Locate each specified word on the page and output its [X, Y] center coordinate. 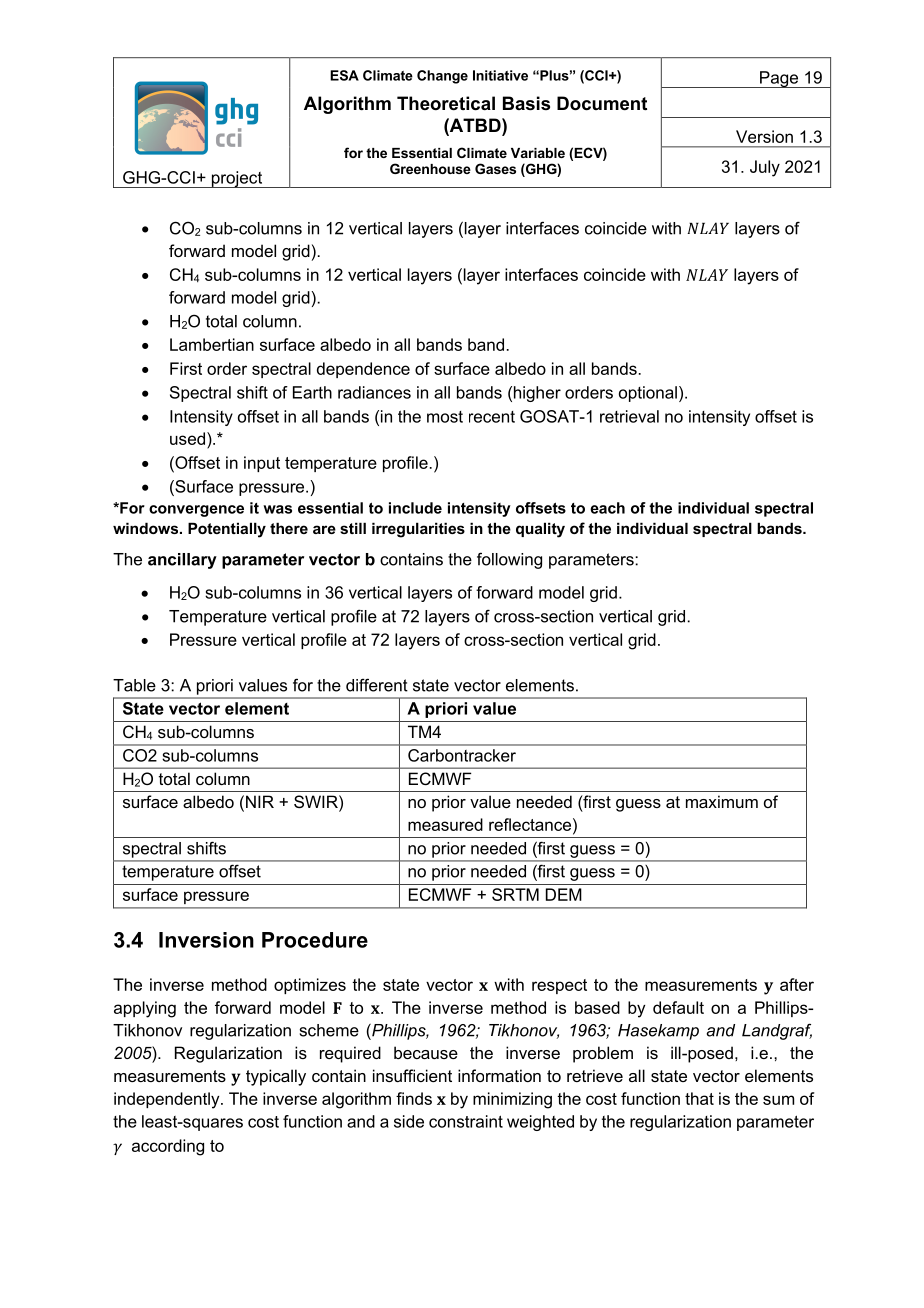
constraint [466, 1121]
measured [445, 824]
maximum [722, 801]
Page [779, 79]
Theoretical [446, 103]
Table [134, 685]
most [445, 417]
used [187, 438]
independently [168, 1100]
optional [648, 394]
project [237, 179]
